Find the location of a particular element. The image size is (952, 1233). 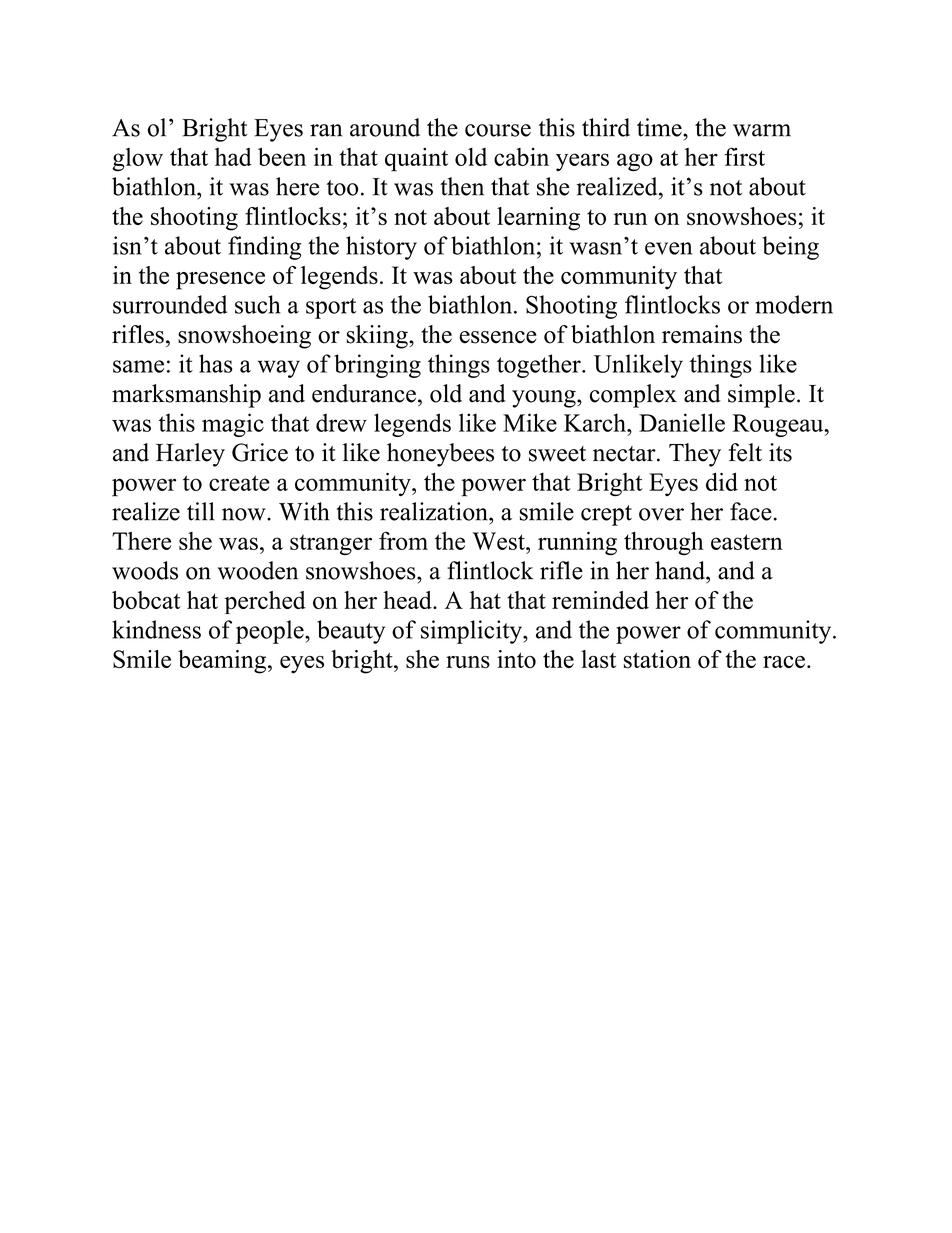

beaming is located at coordinates (223, 662).
